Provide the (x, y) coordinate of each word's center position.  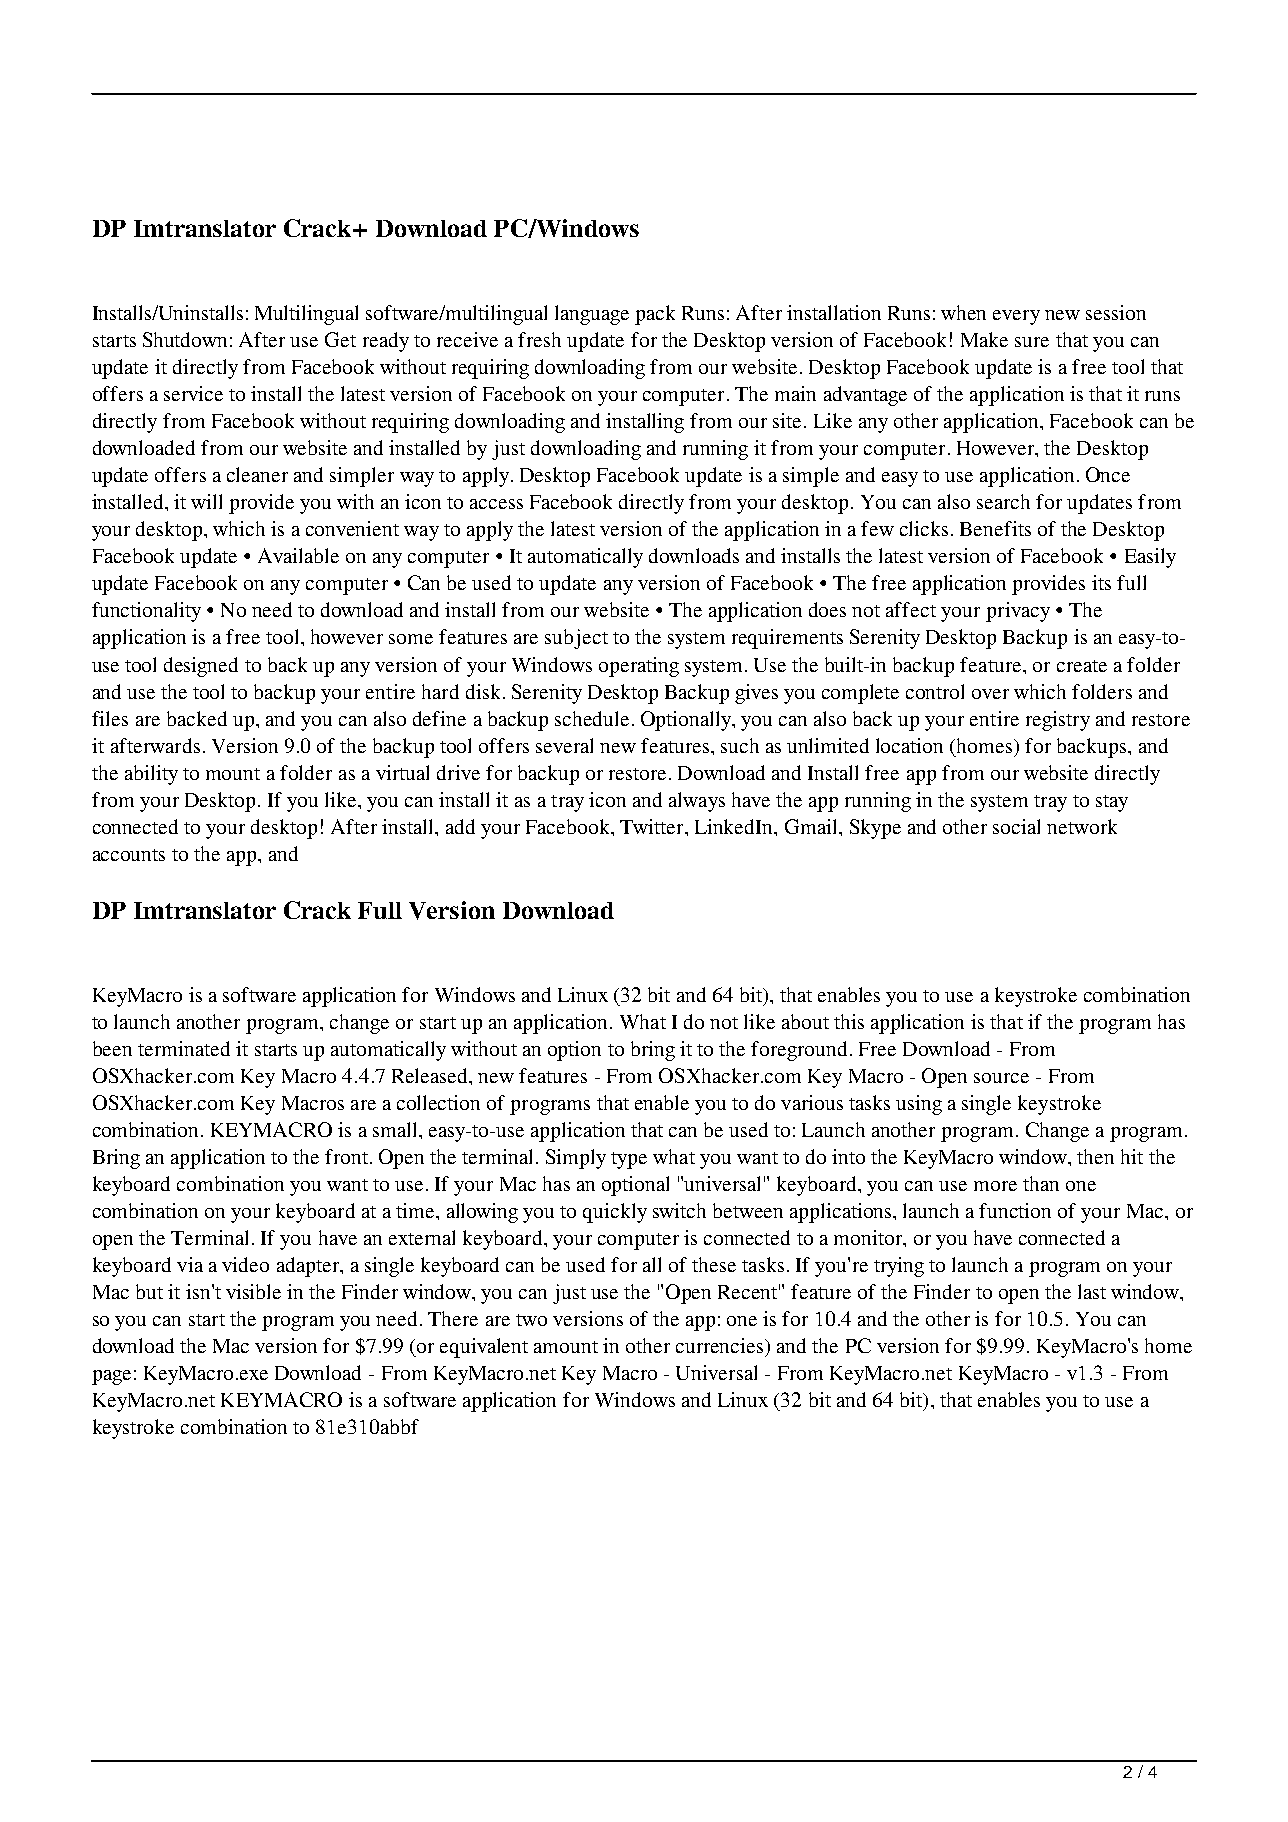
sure (1032, 342)
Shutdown (185, 339)
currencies (721, 1345)
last (1092, 1291)
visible (253, 1291)
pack (655, 315)
